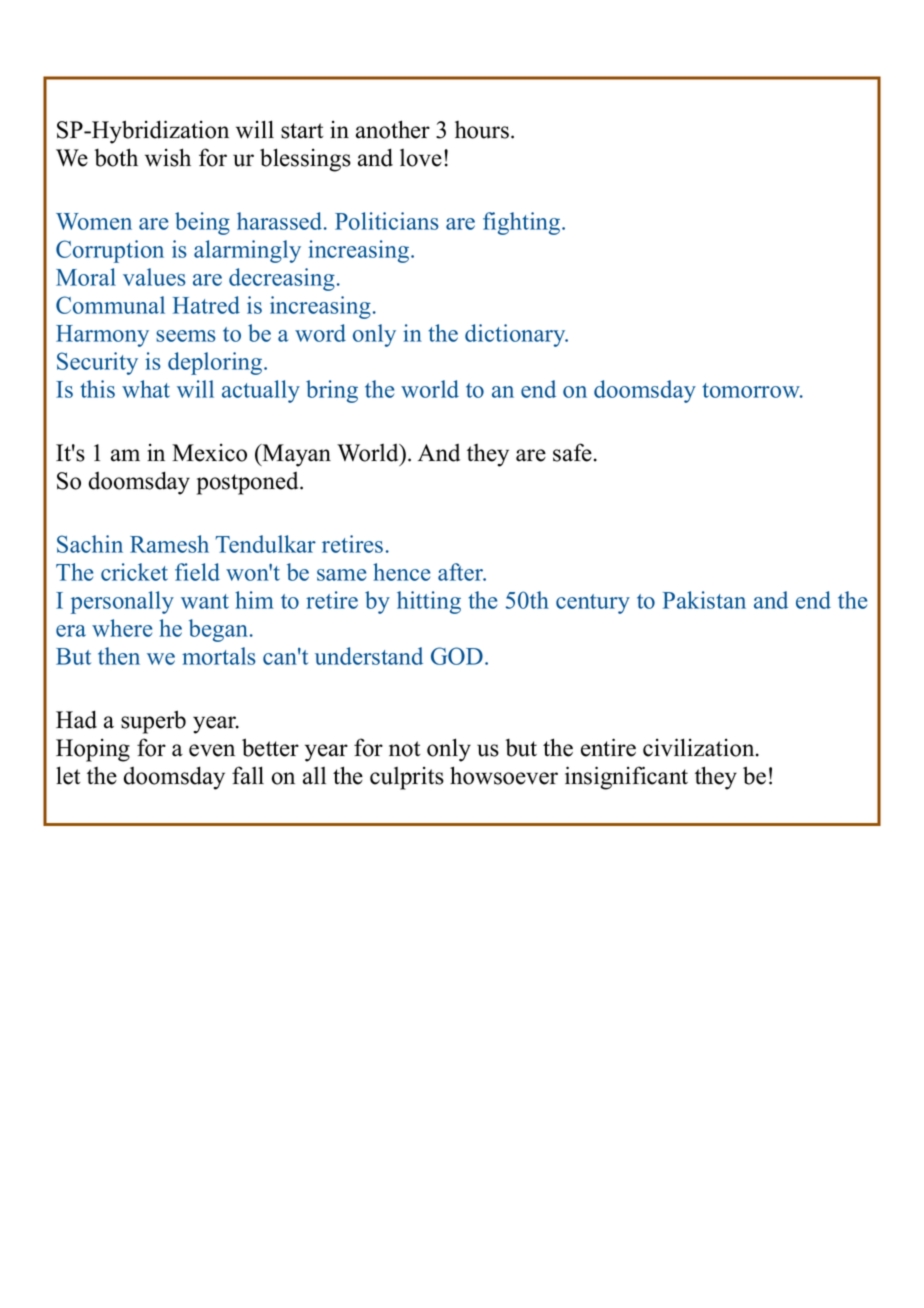 The image size is (924, 1308). Describe the element at coordinates (407, 778) in the document. I see `culprits` at that location.
